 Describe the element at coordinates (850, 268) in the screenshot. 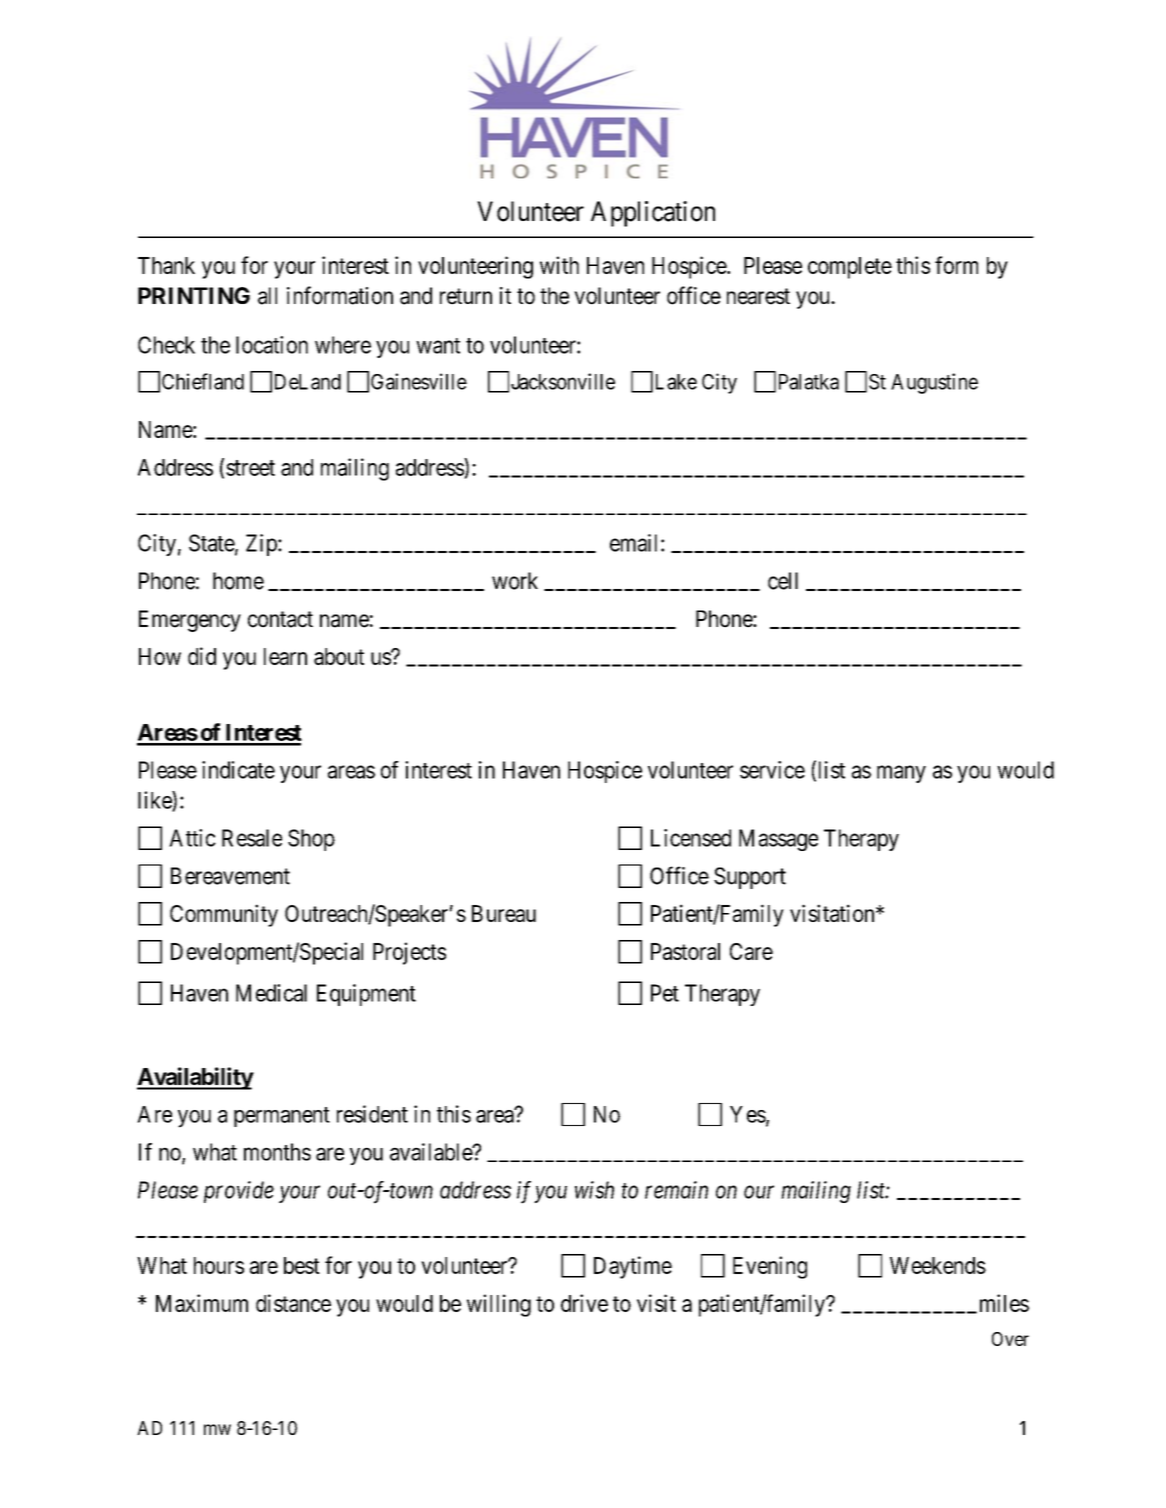

I see `complete` at that location.
